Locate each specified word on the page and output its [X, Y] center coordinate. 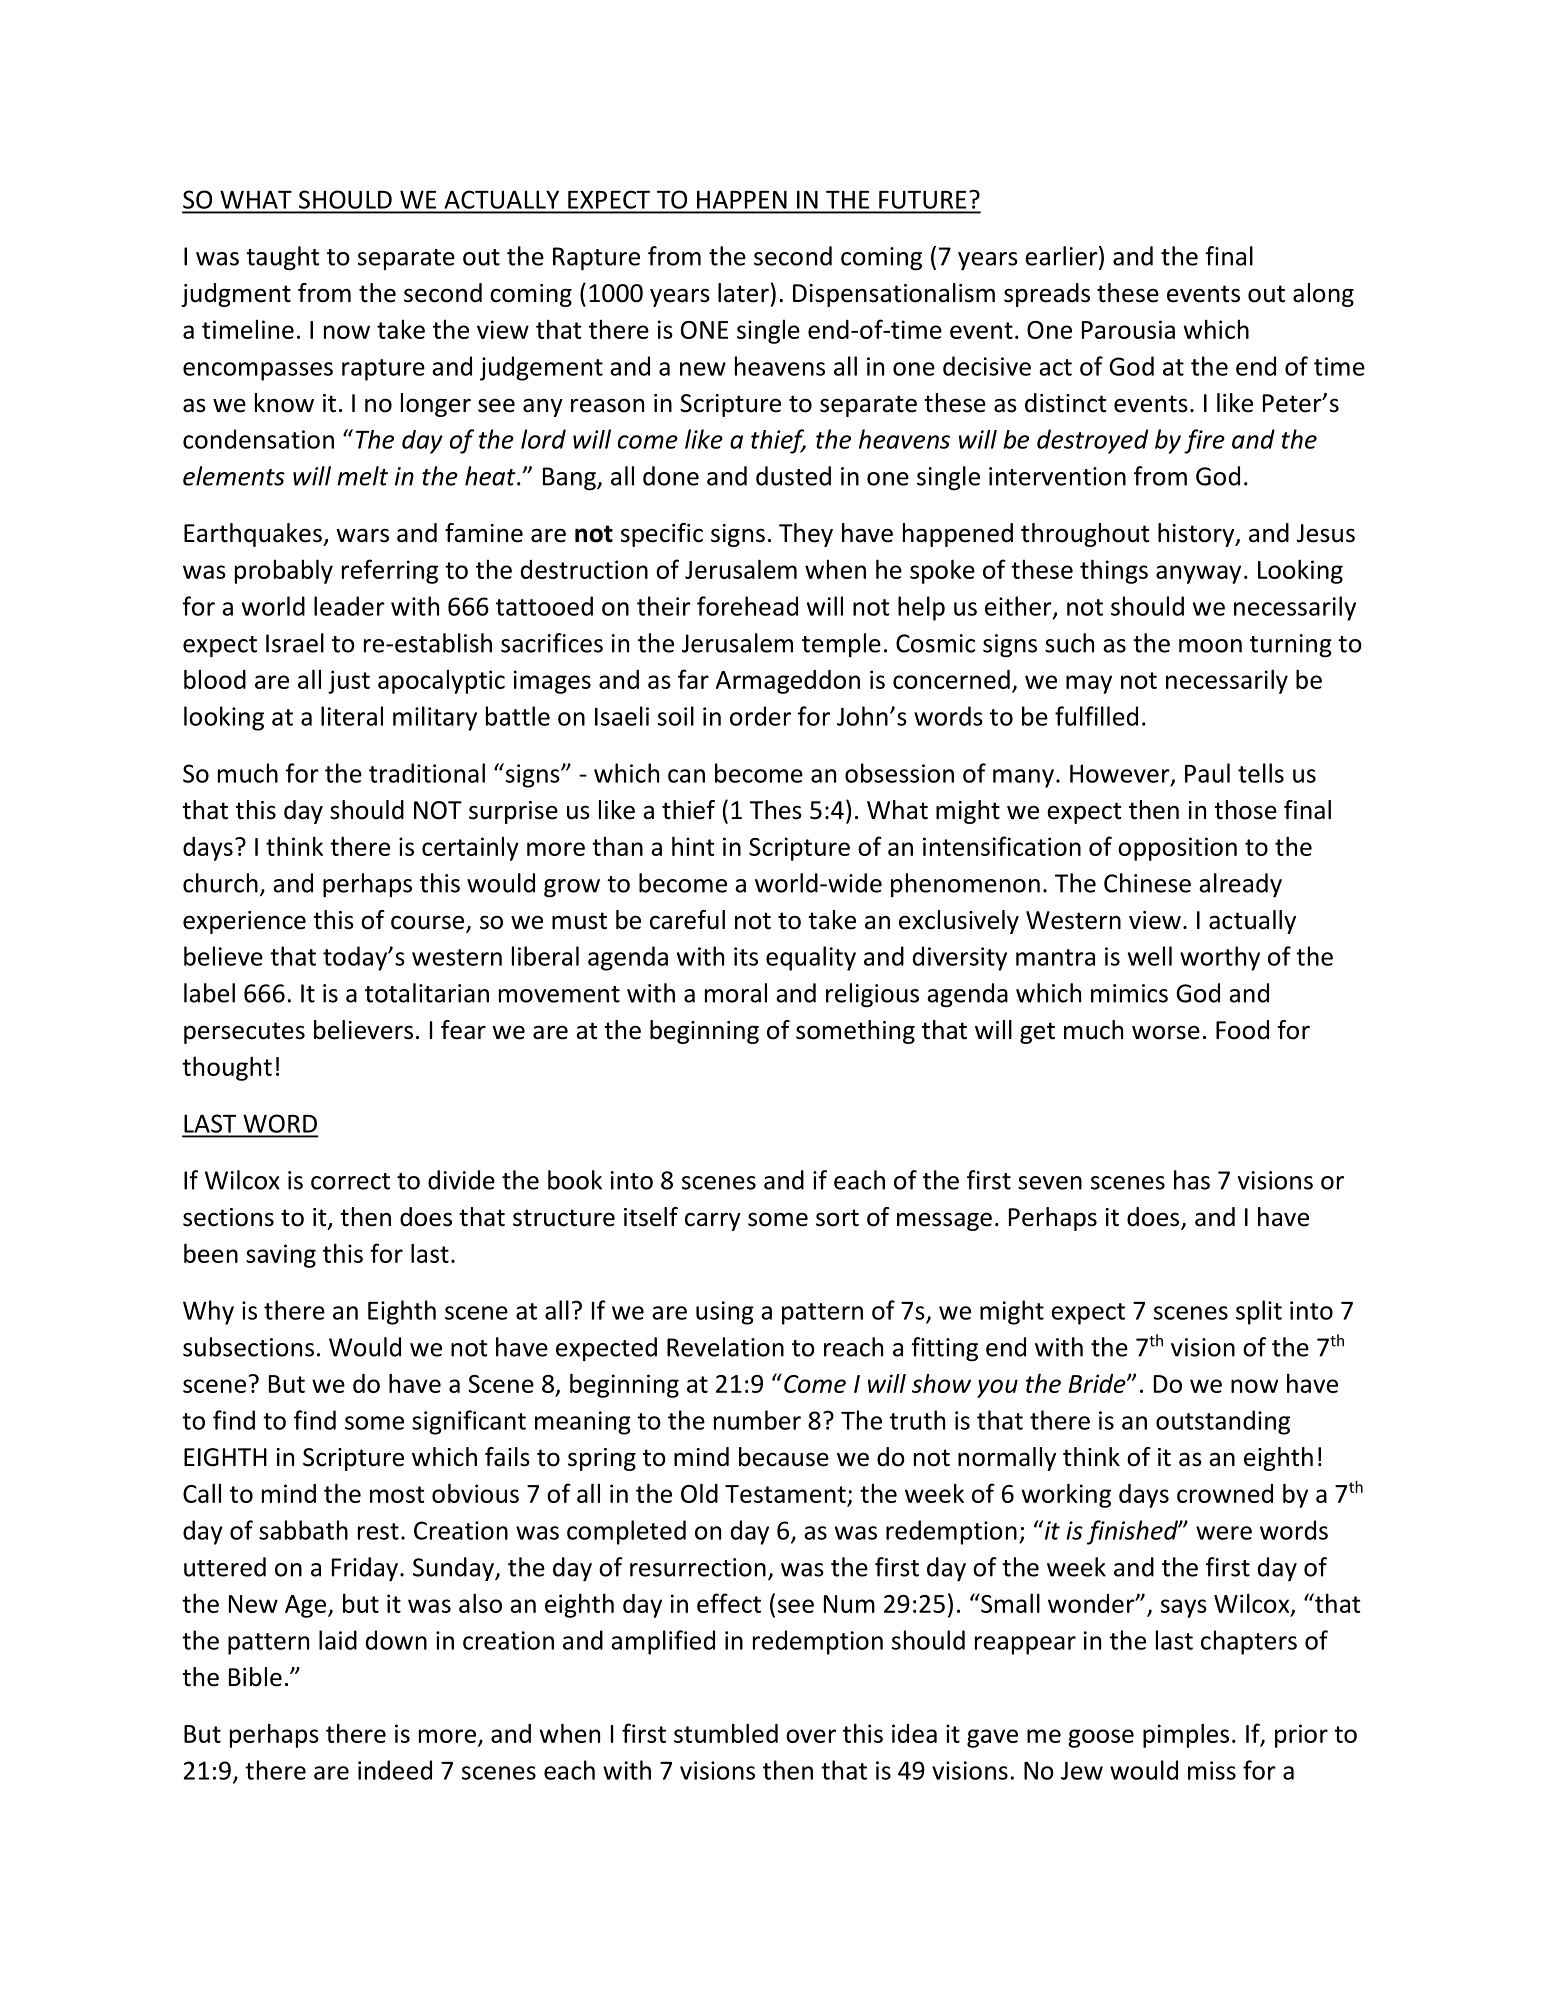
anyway [1198, 574]
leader [349, 606]
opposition [1177, 849]
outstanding [1223, 1422]
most [397, 1494]
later [743, 293]
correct [350, 1181]
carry [713, 1221]
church [220, 883]
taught [282, 258]
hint [693, 846]
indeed [395, 1770]
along [1323, 295]
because [784, 1457]
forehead [747, 606]
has [1192, 1180]
